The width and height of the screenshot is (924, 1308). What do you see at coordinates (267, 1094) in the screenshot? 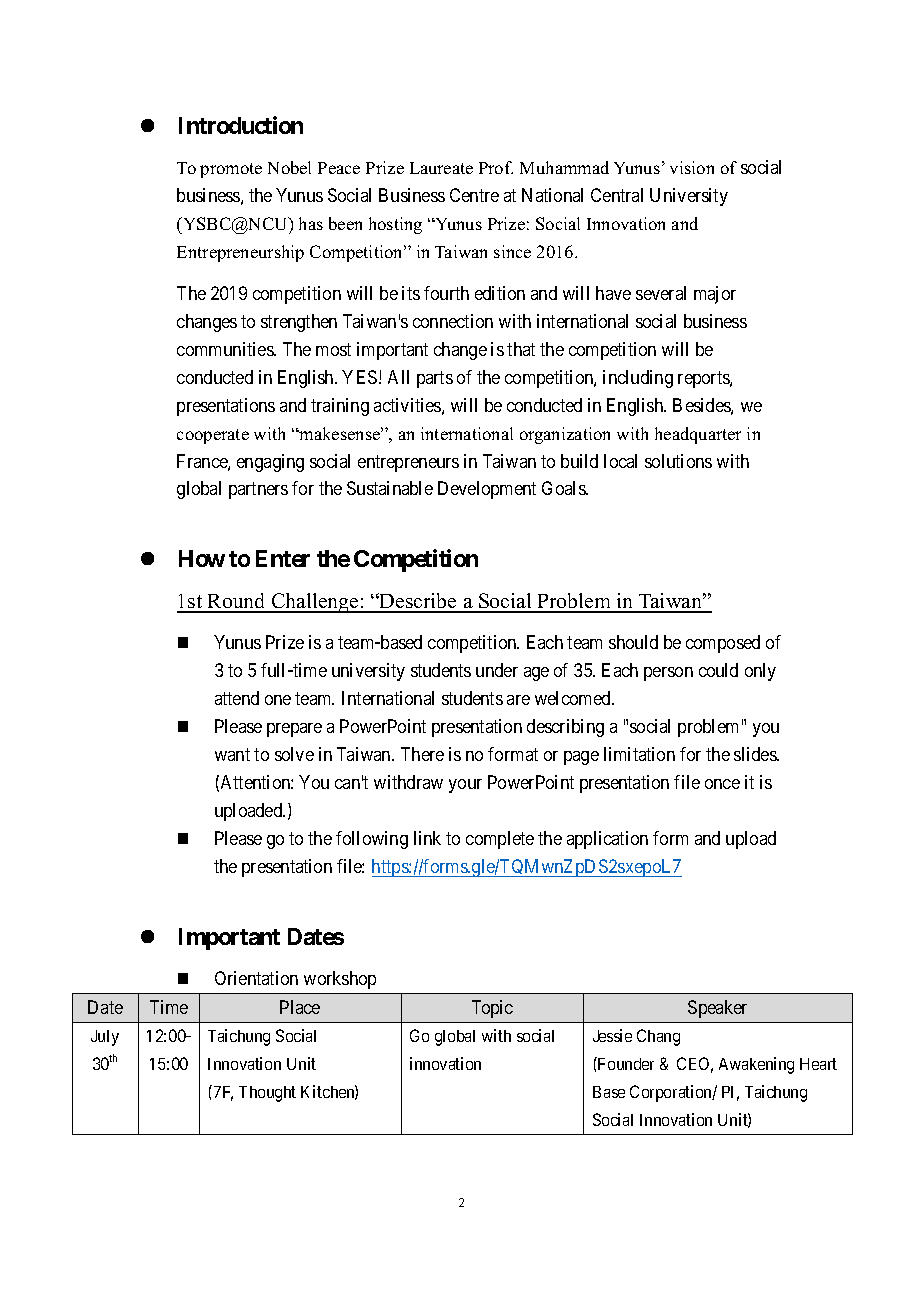
I see `Thought` at bounding box center [267, 1094].
